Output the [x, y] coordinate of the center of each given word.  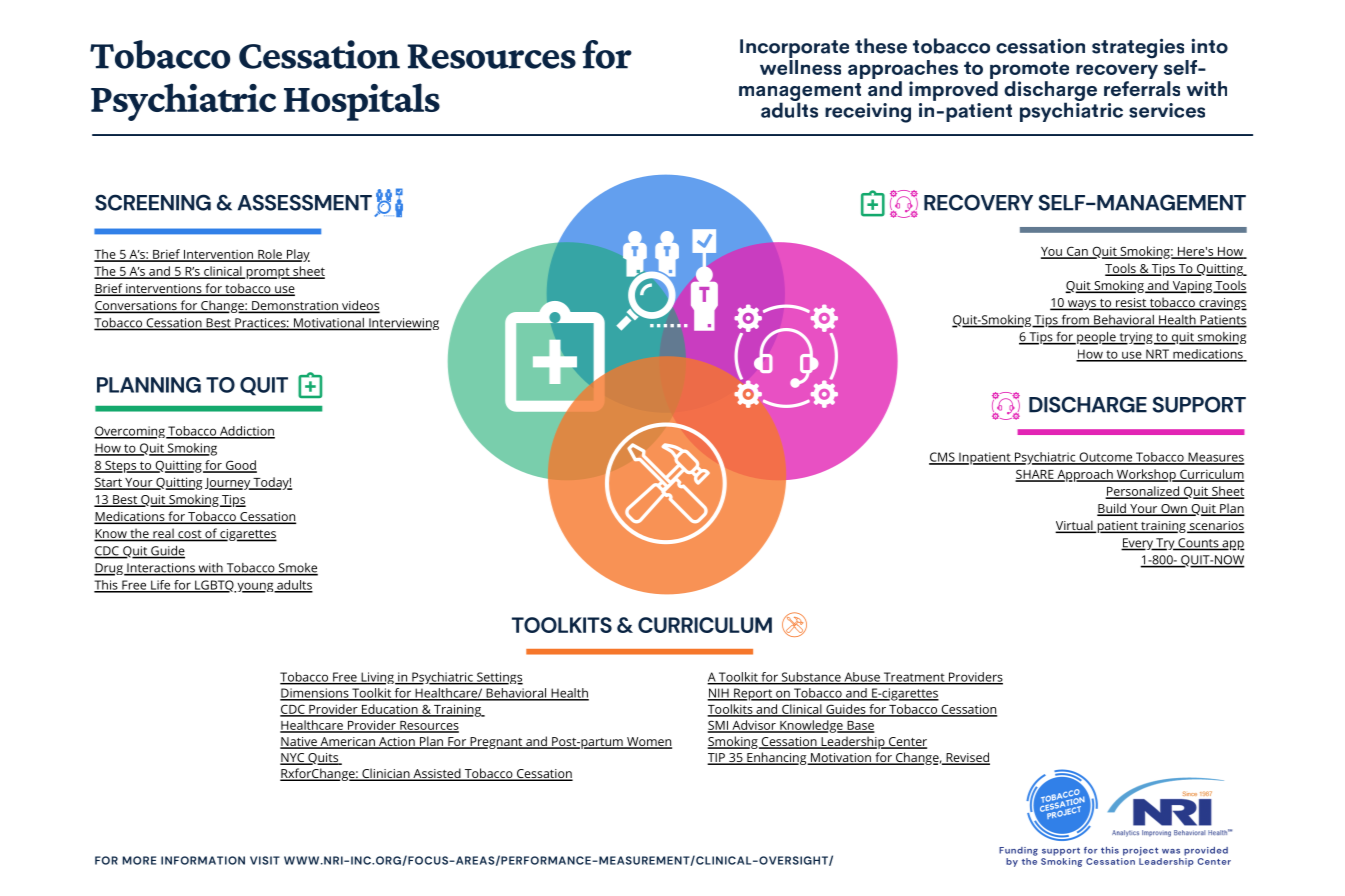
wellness [800, 66]
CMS [943, 458]
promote [1029, 71]
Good [240, 466]
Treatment [914, 678]
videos [359, 306]
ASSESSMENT [304, 202]
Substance [811, 678]
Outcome [1105, 458]
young [255, 587]
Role [270, 255]
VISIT [265, 860]
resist [1130, 304]
